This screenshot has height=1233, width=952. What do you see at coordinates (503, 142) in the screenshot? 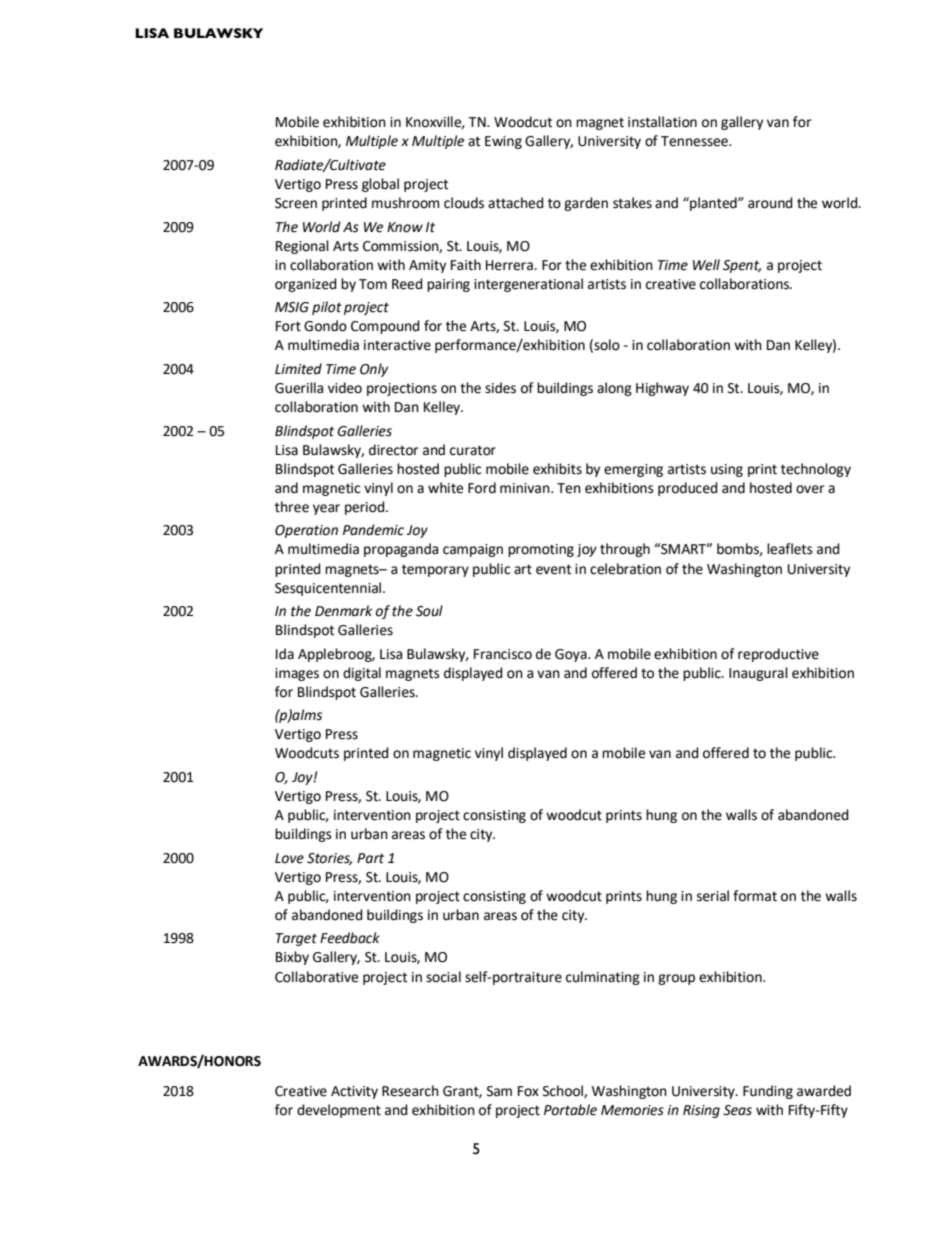
I see `Ewing` at bounding box center [503, 142].
